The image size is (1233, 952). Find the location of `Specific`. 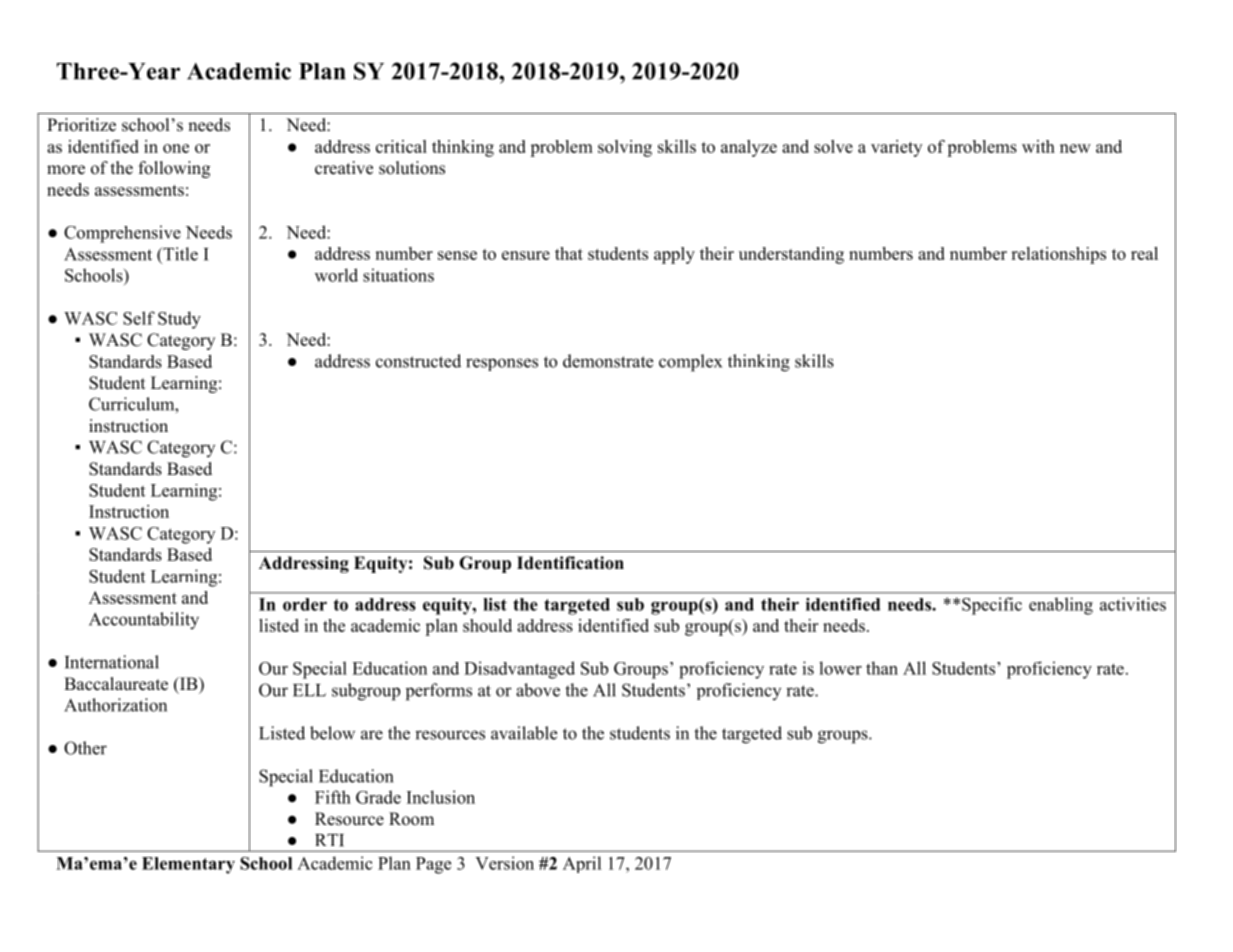

Specific is located at coordinates (992, 606).
